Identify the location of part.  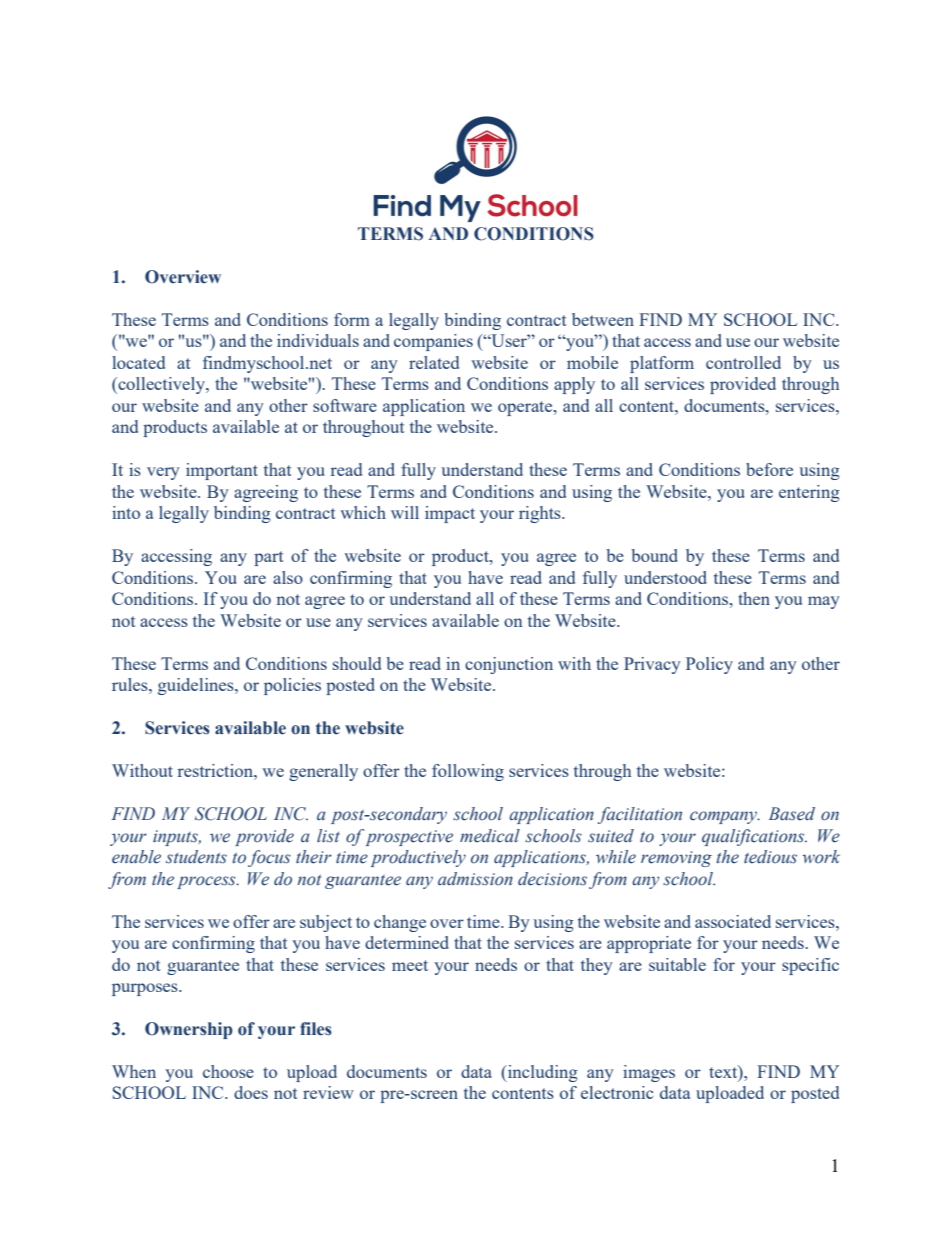
(269, 558).
